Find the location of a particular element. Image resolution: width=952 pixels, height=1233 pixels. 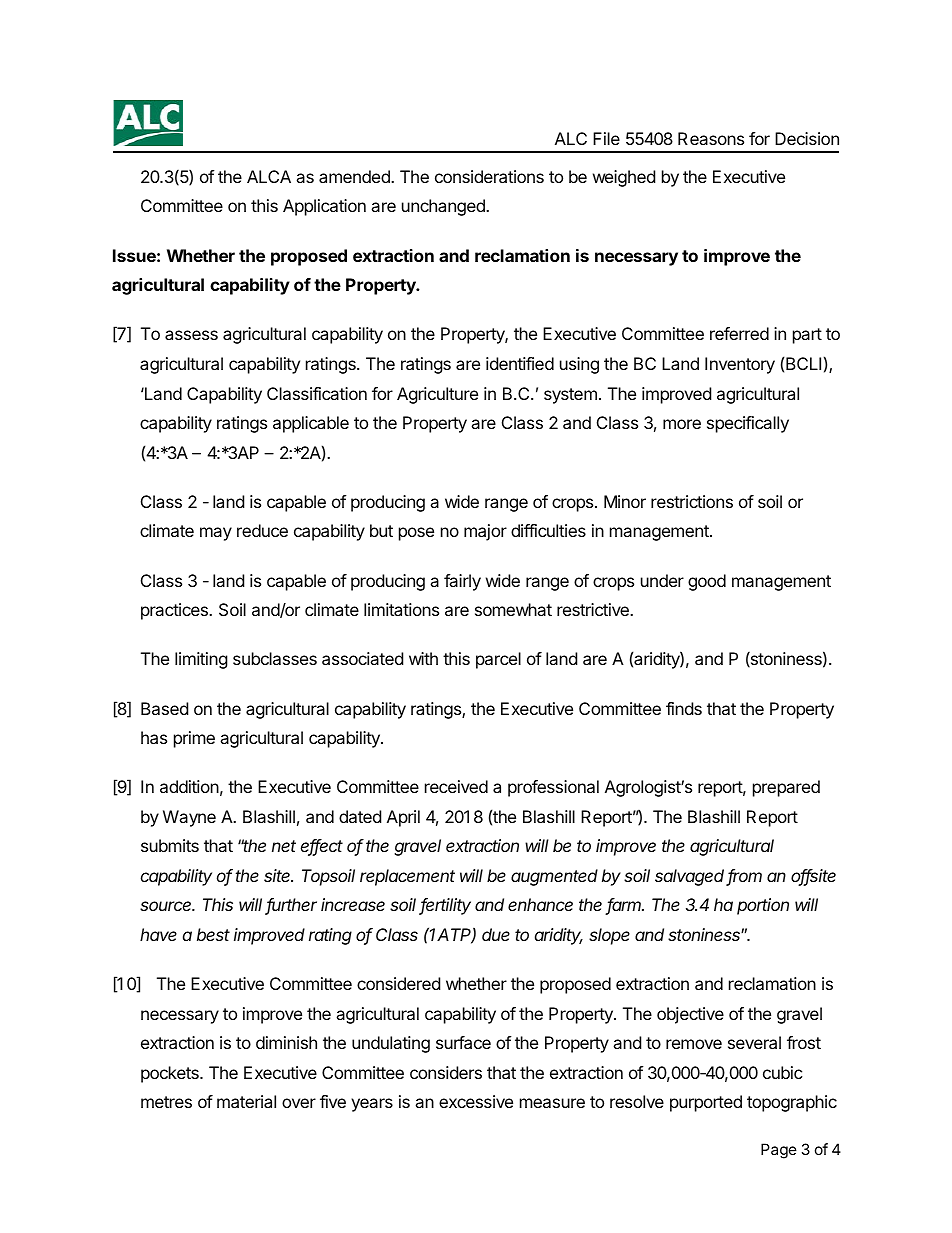

excessive is located at coordinates (476, 1101).
